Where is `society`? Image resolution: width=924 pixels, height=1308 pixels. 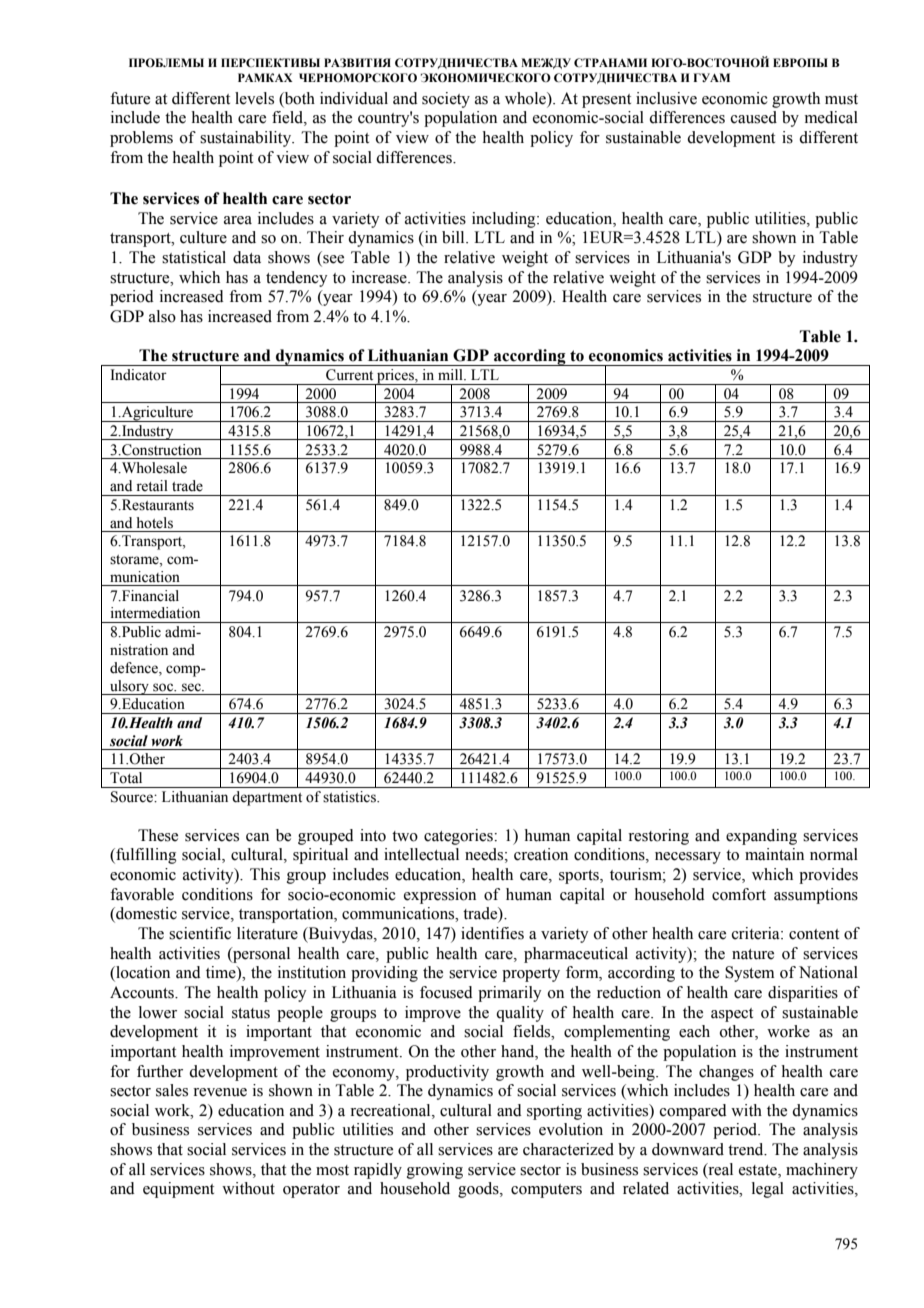
society is located at coordinates (446, 100).
